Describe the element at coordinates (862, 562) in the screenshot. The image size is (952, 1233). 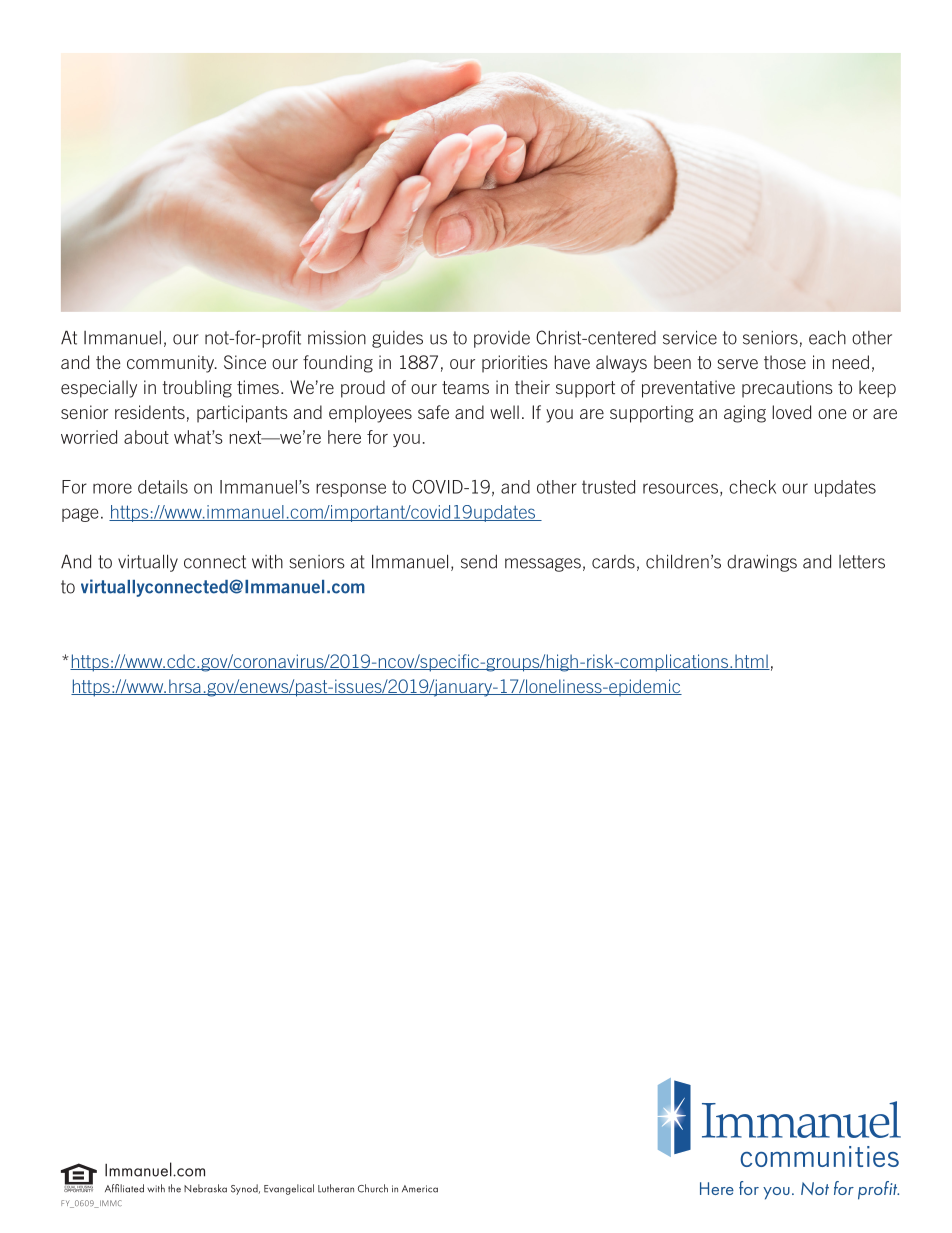
I see `letters` at that location.
